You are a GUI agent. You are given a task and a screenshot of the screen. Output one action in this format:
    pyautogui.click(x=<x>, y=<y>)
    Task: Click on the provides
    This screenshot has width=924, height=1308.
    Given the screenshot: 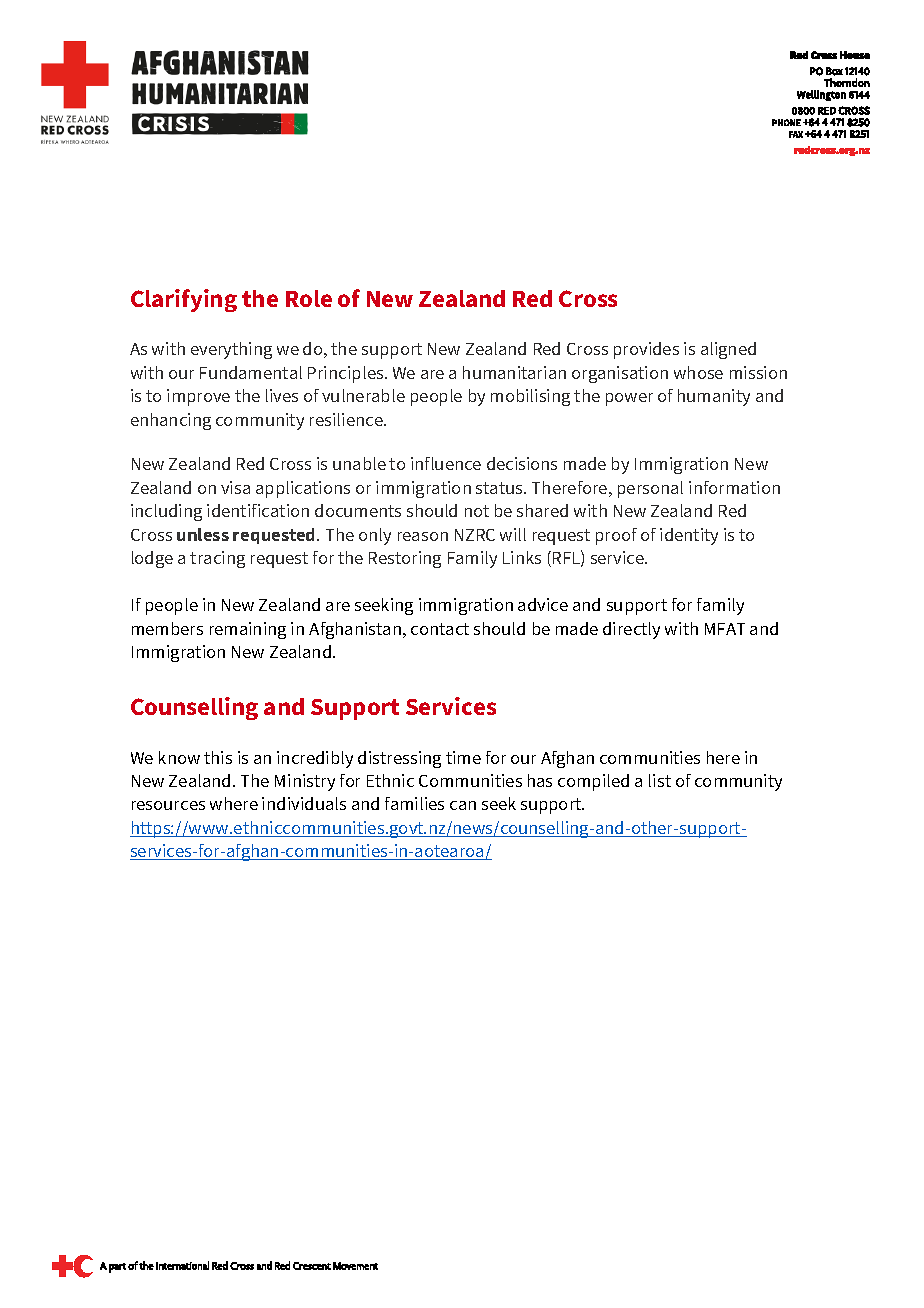 What is the action you would take?
    pyautogui.click(x=646, y=350)
